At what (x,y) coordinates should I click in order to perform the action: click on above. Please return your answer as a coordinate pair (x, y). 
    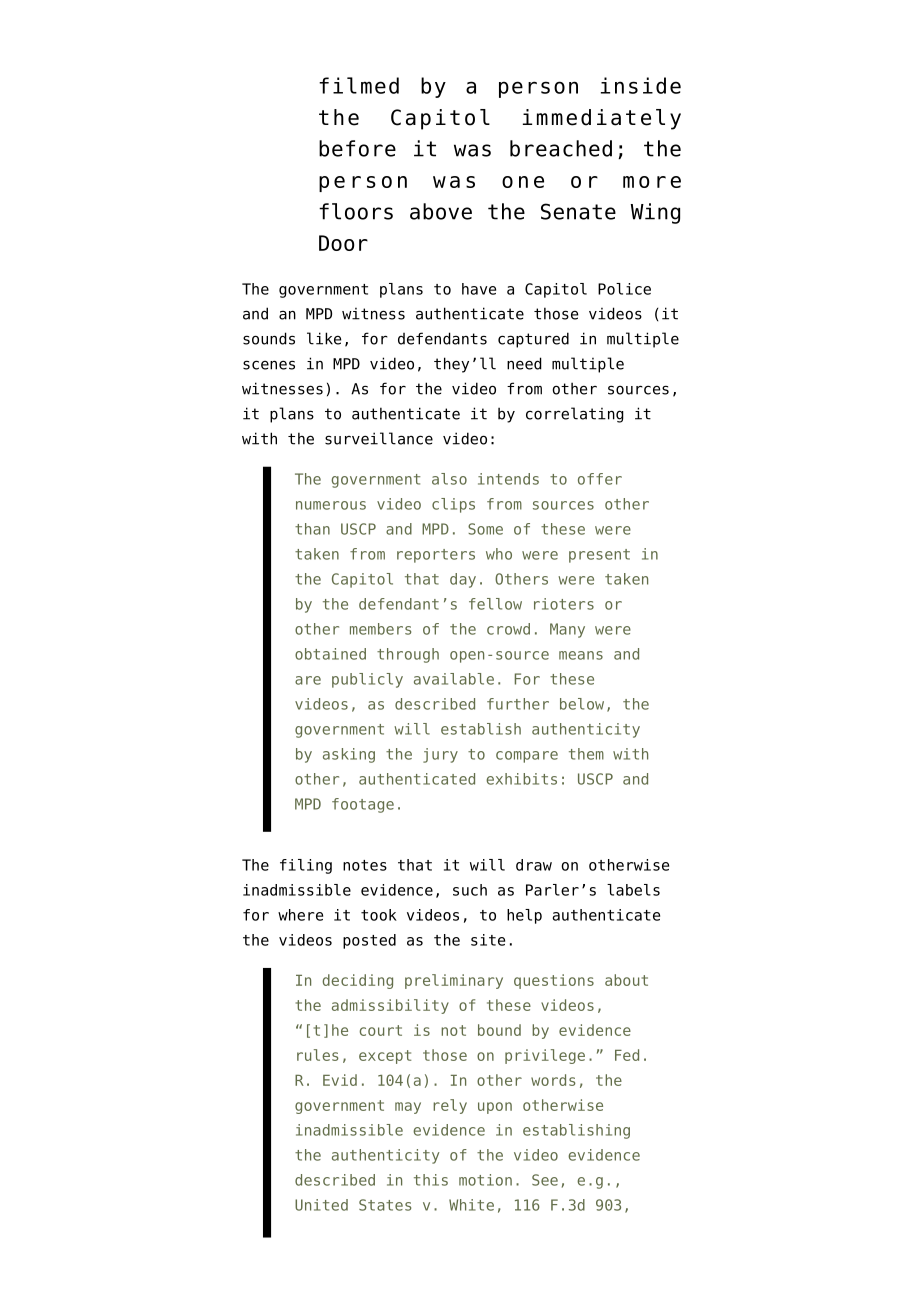
    Looking at the image, I should click on (441, 211).
